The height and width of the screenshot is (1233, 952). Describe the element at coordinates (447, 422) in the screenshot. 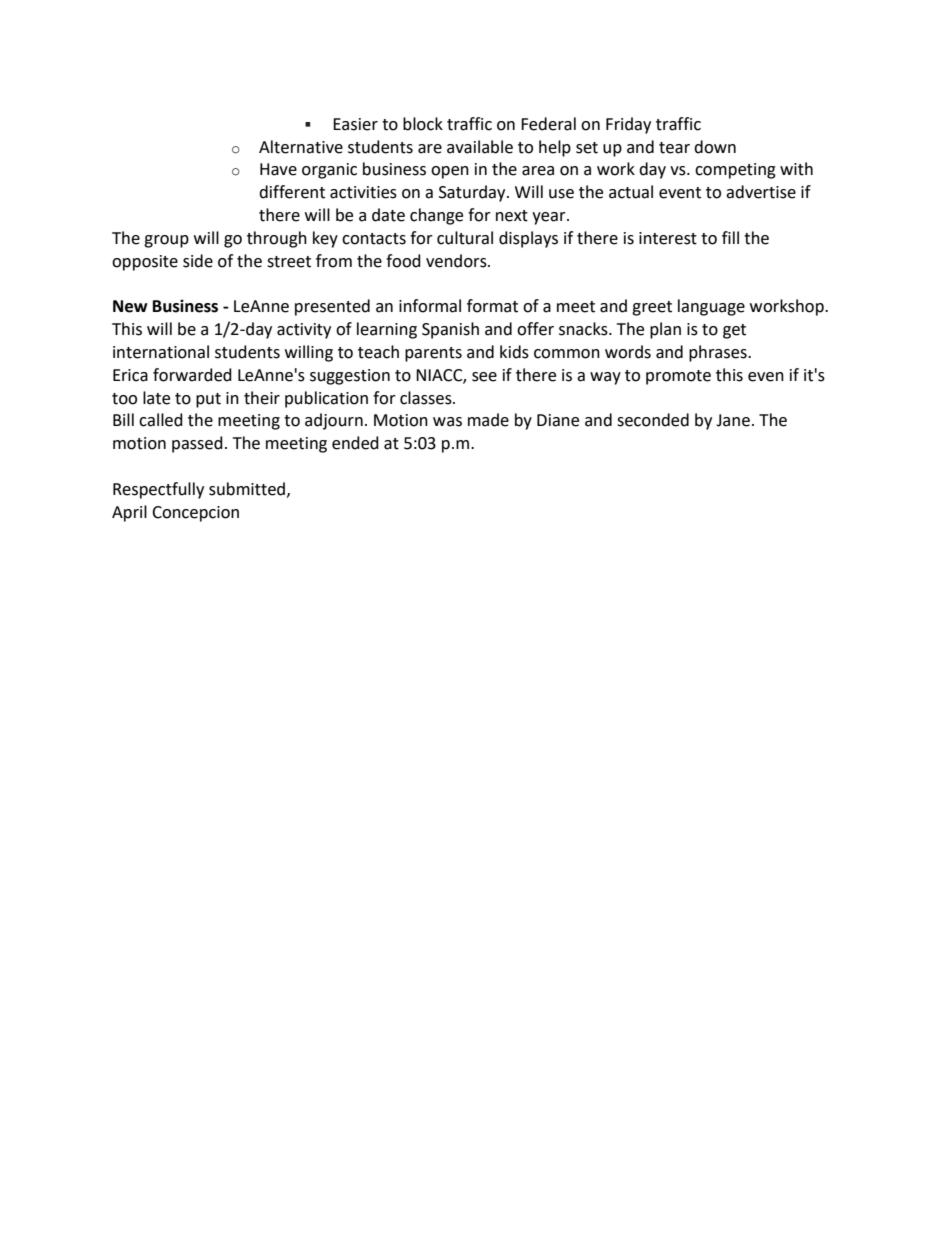

I see `was` at that location.
